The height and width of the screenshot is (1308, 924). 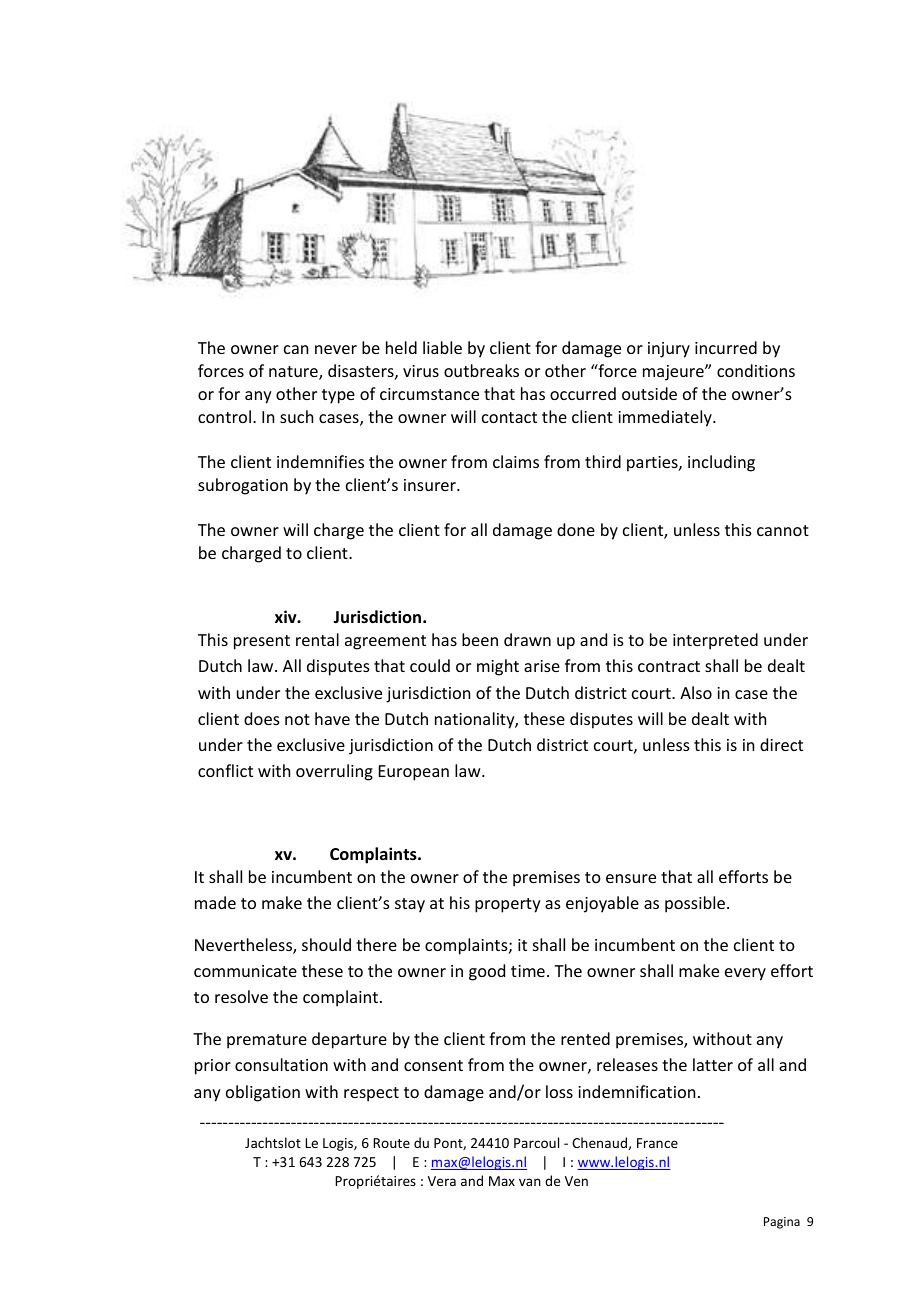 What do you see at coordinates (715, 641) in the screenshot?
I see `interpreted` at bounding box center [715, 641].
